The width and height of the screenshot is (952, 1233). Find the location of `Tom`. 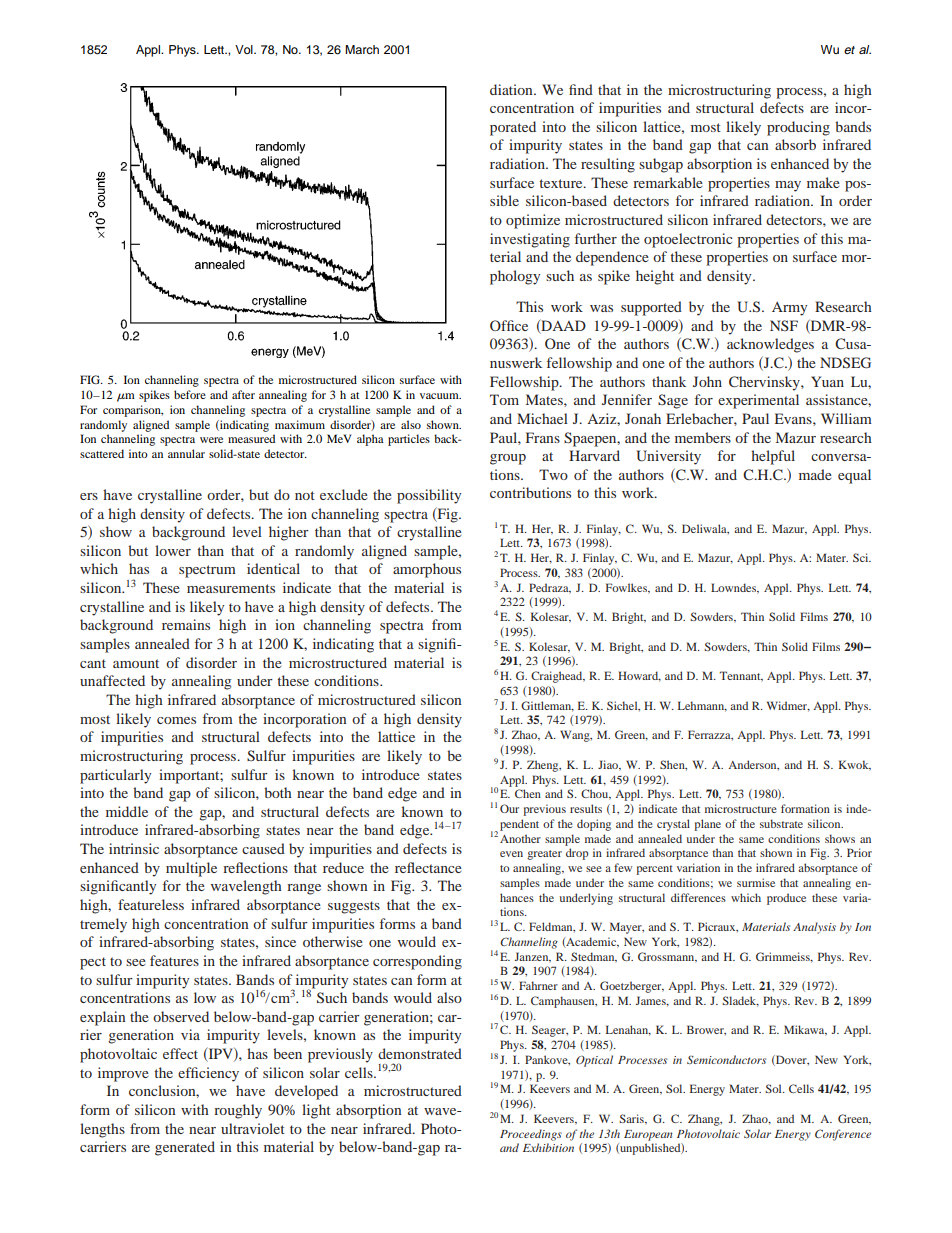

Tom is located at coordinates (504, 399).
